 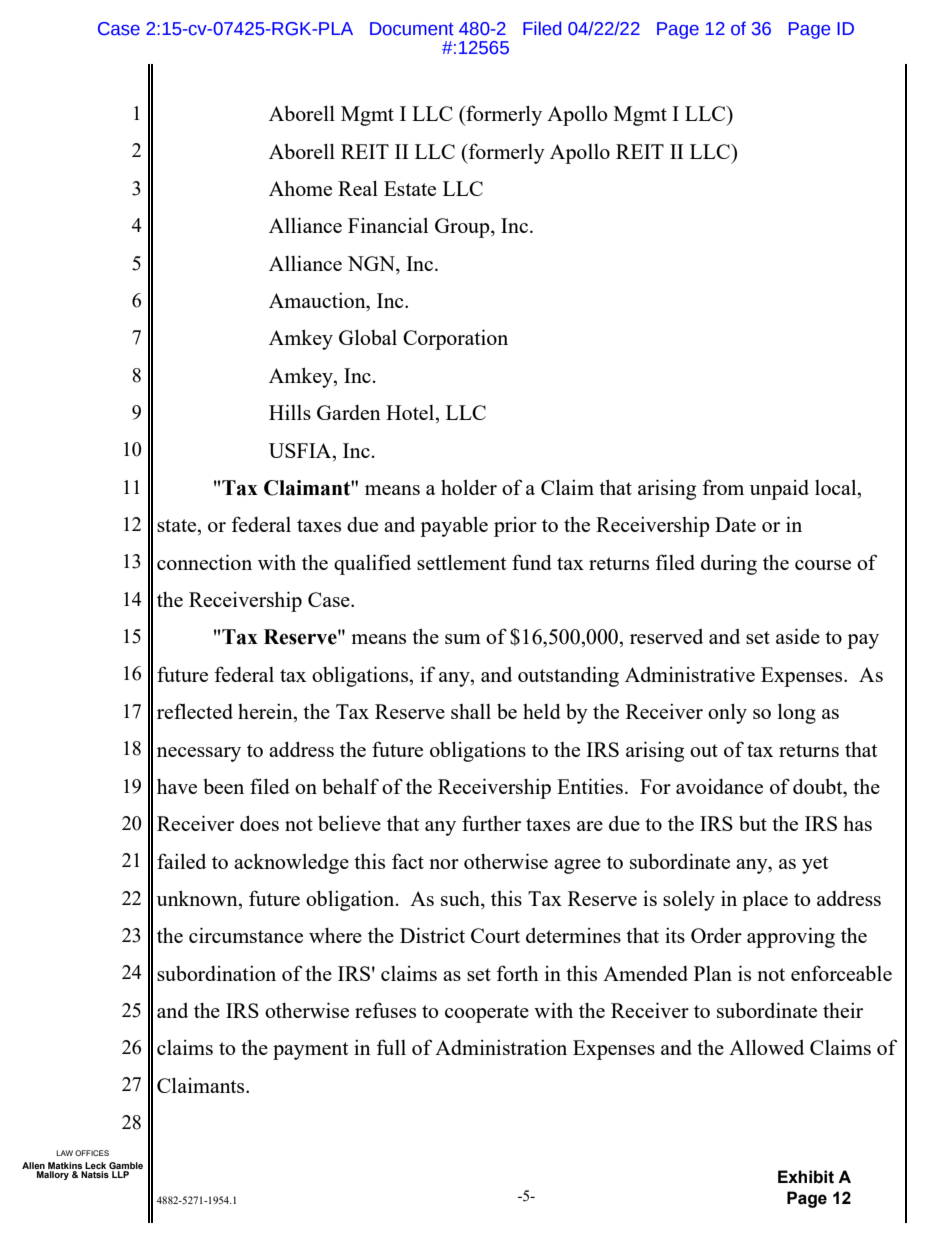 What do you see at coordinates (181, 861) in the screenshot?
I see `failed` at bounding box center [181, 861].
